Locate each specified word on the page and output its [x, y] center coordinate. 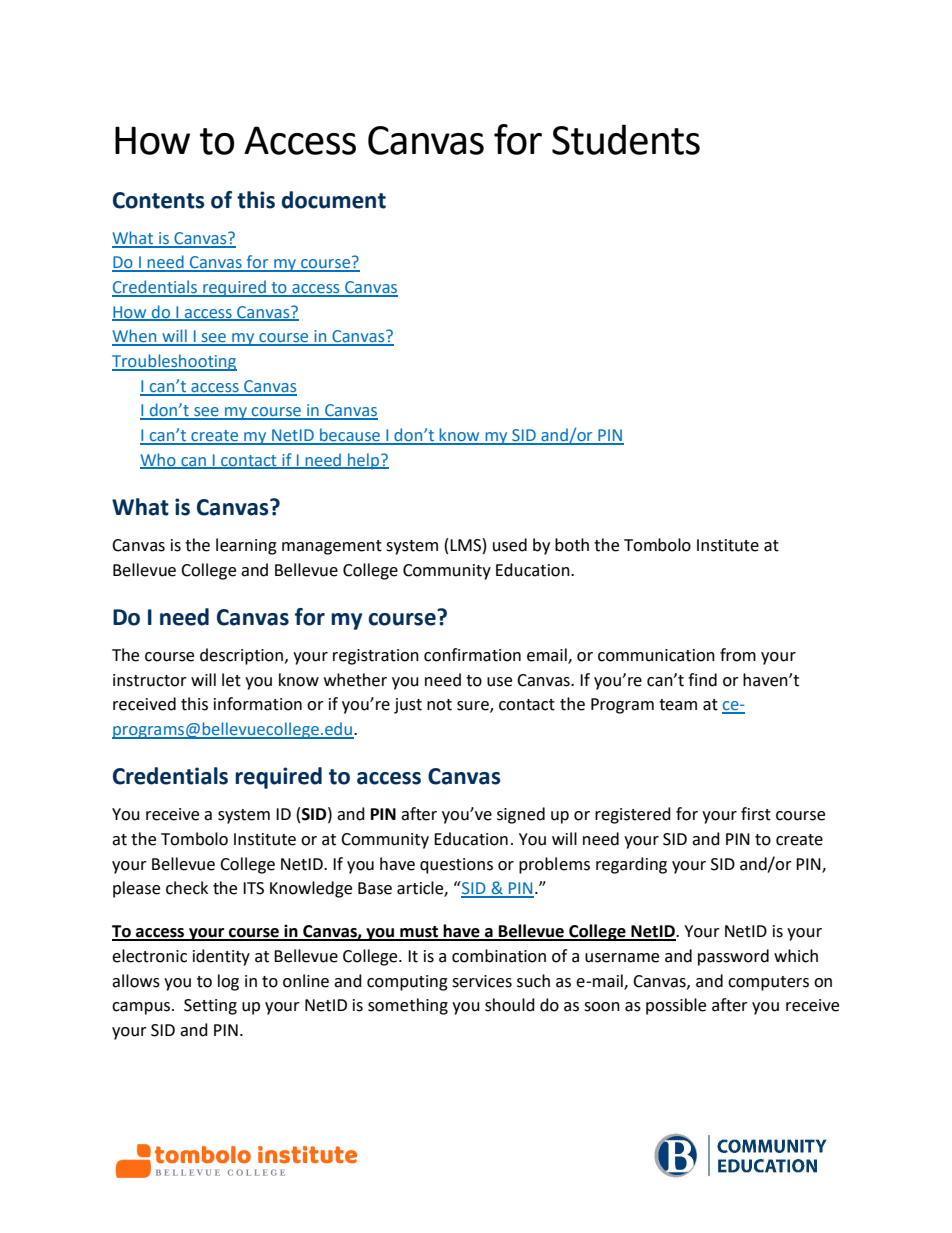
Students [626, 139]
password [733, 957]
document [334, 200]
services [482, 981]
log [228, 982]
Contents [159, 200]
